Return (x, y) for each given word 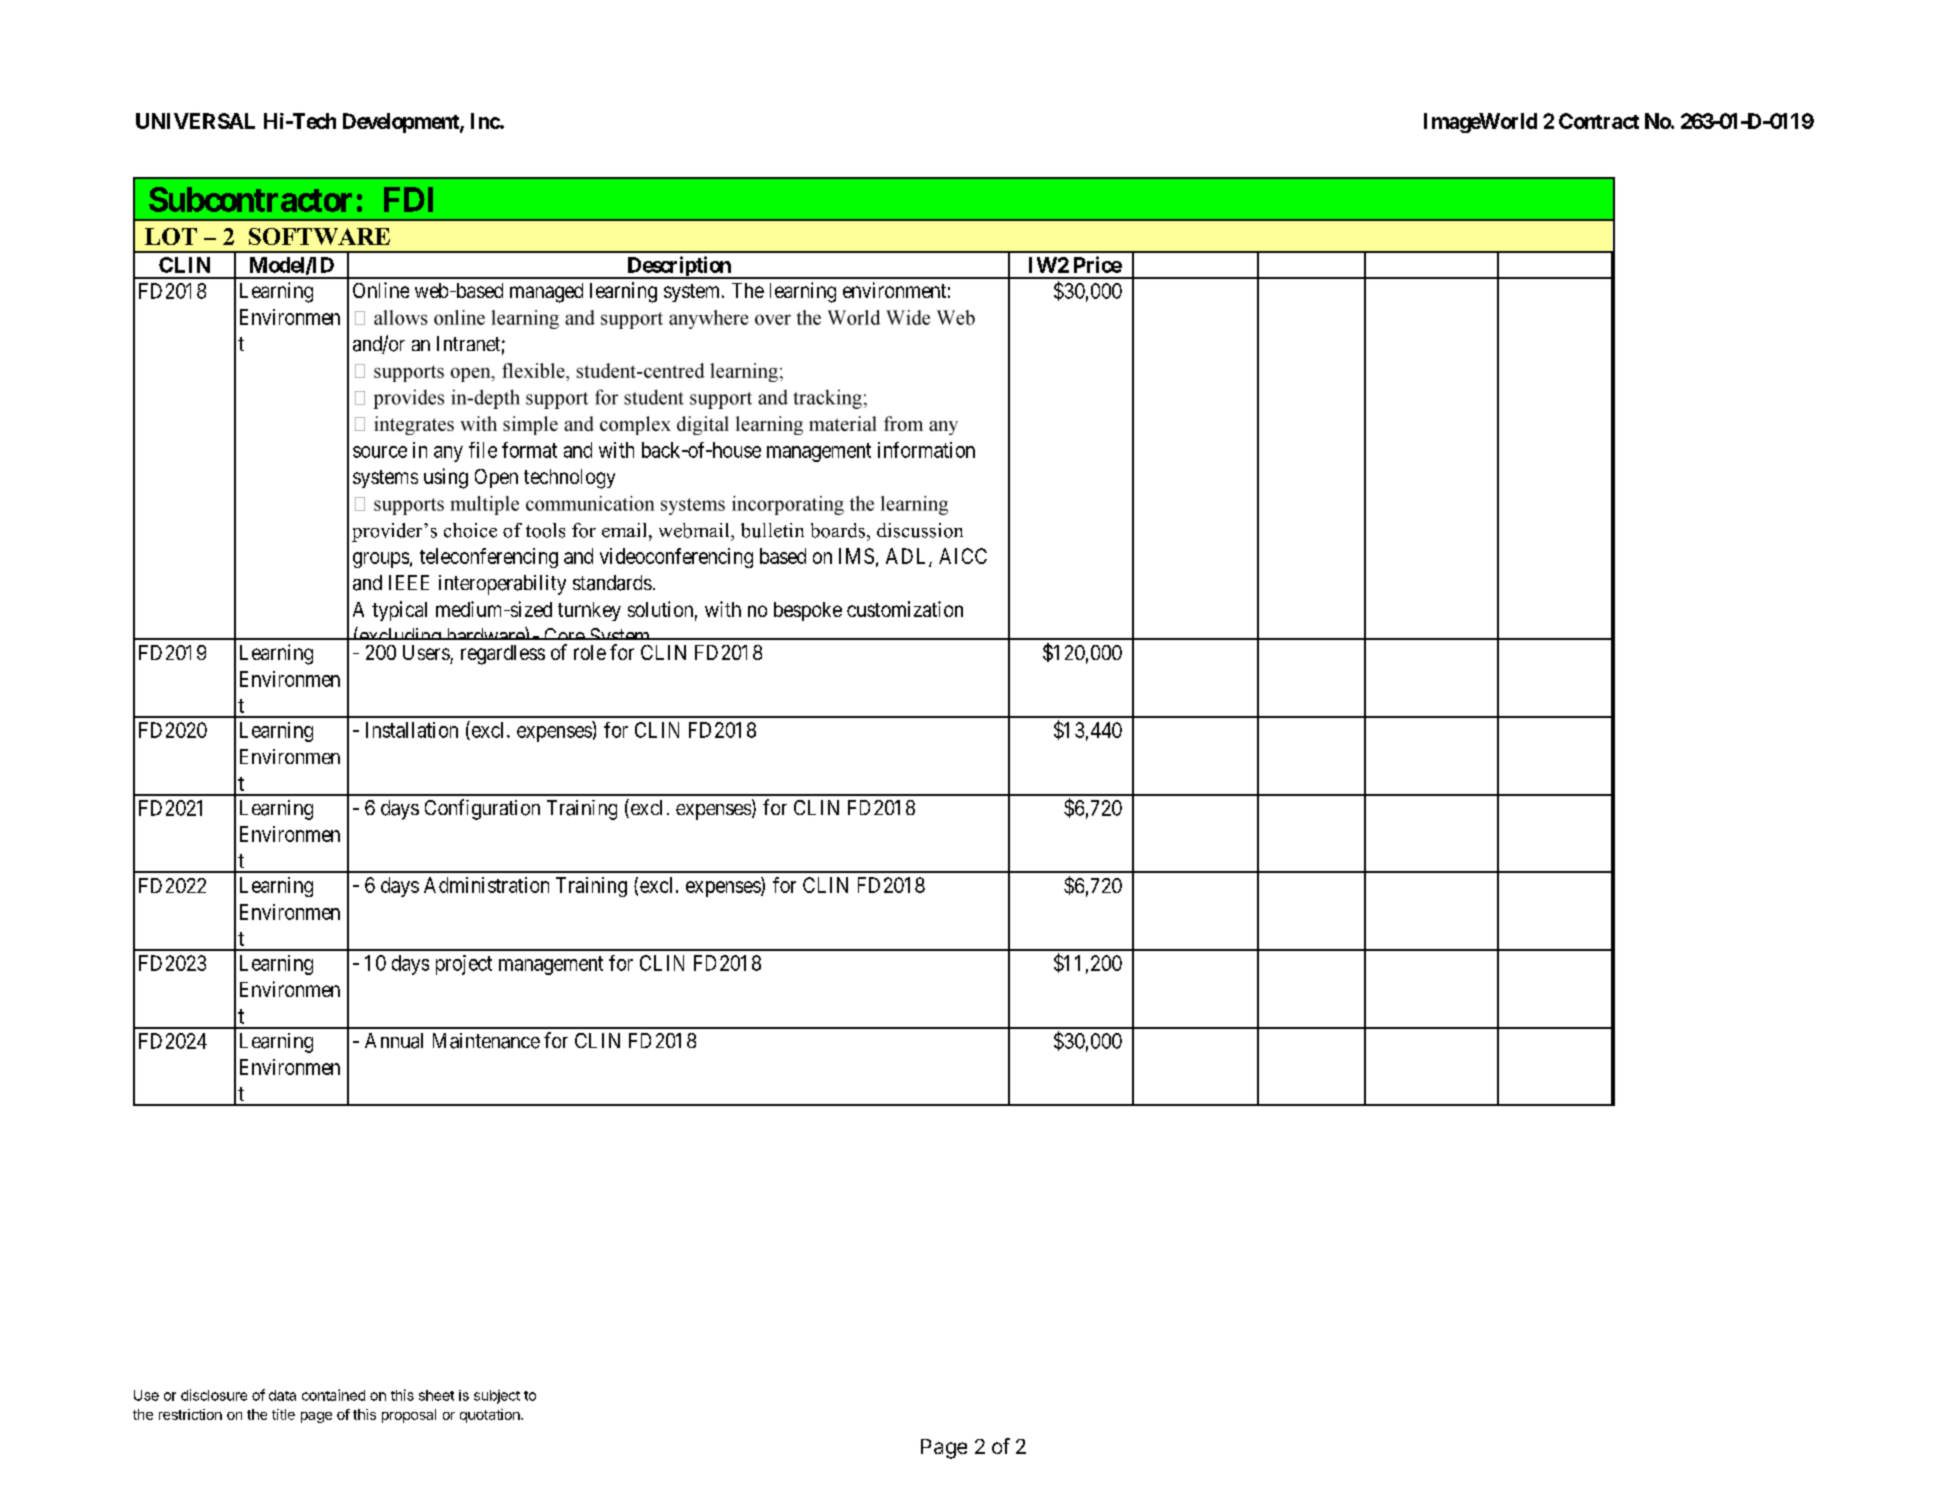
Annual (394, 1041)
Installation (412, 730)
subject (497, 1397)
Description (679, 267)
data (282, 1395)
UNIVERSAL (195, 121)
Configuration (482, 809)
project (464, 965)
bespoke (808, 611)
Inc (486, 121)
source (380, 452)
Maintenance (486, 1041)
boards (839, 530)
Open (496, 478)
